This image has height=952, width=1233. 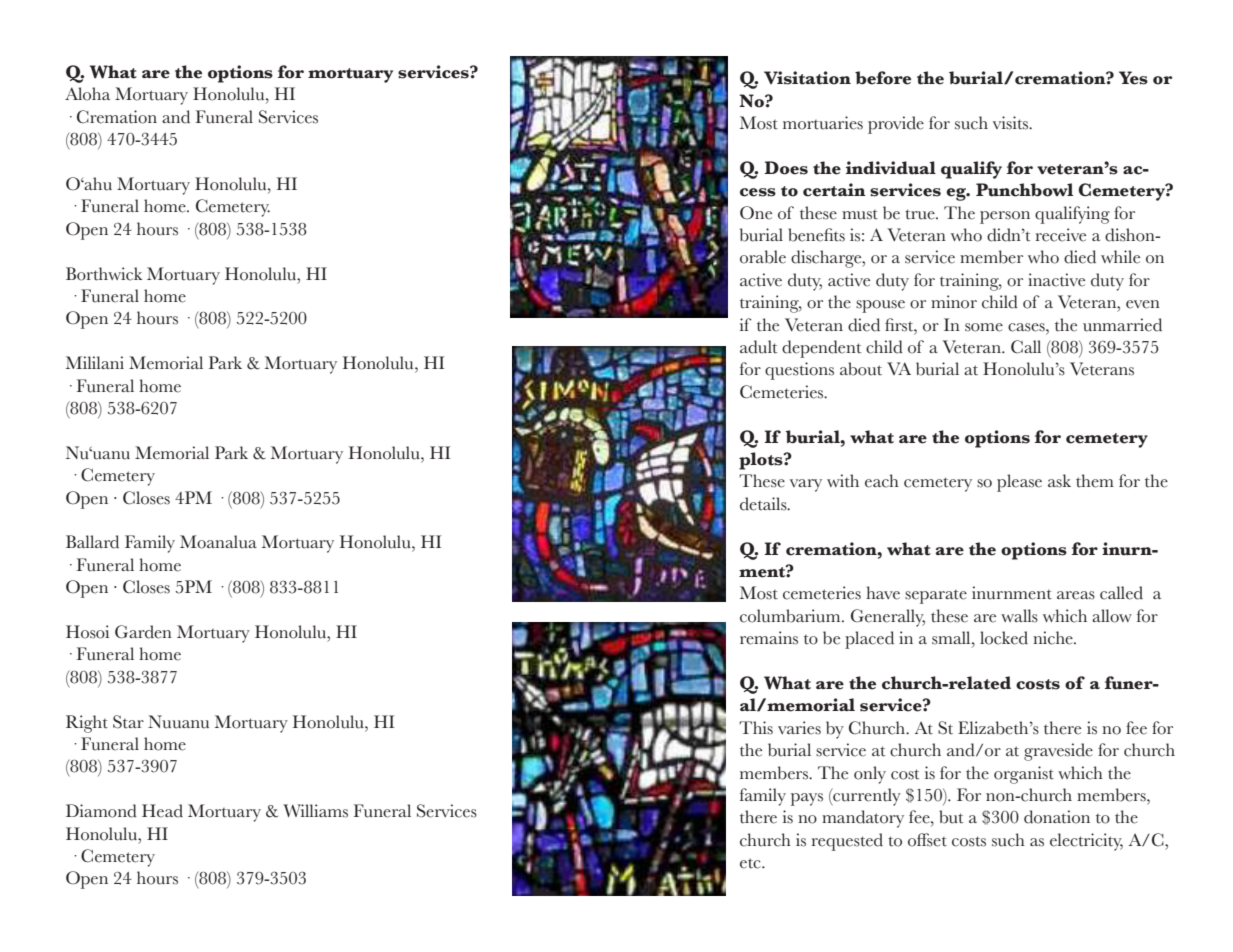 What do you see at coordinates (162, 811) in the image?
I see `Head` at bounding box center [162, 811].
